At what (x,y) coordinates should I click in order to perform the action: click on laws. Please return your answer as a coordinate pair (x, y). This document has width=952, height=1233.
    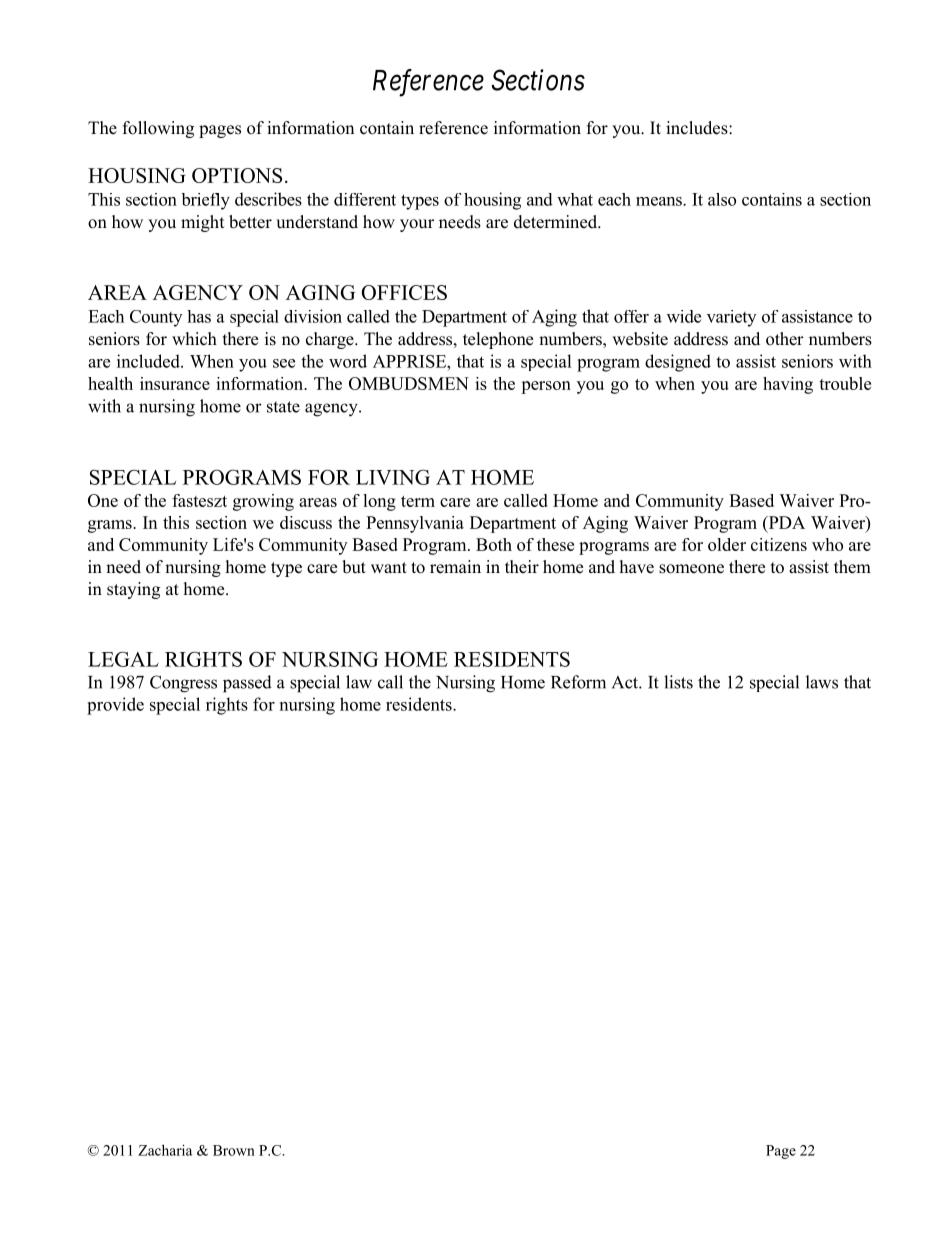
    Looking at the image, I should click on (822, 682).
